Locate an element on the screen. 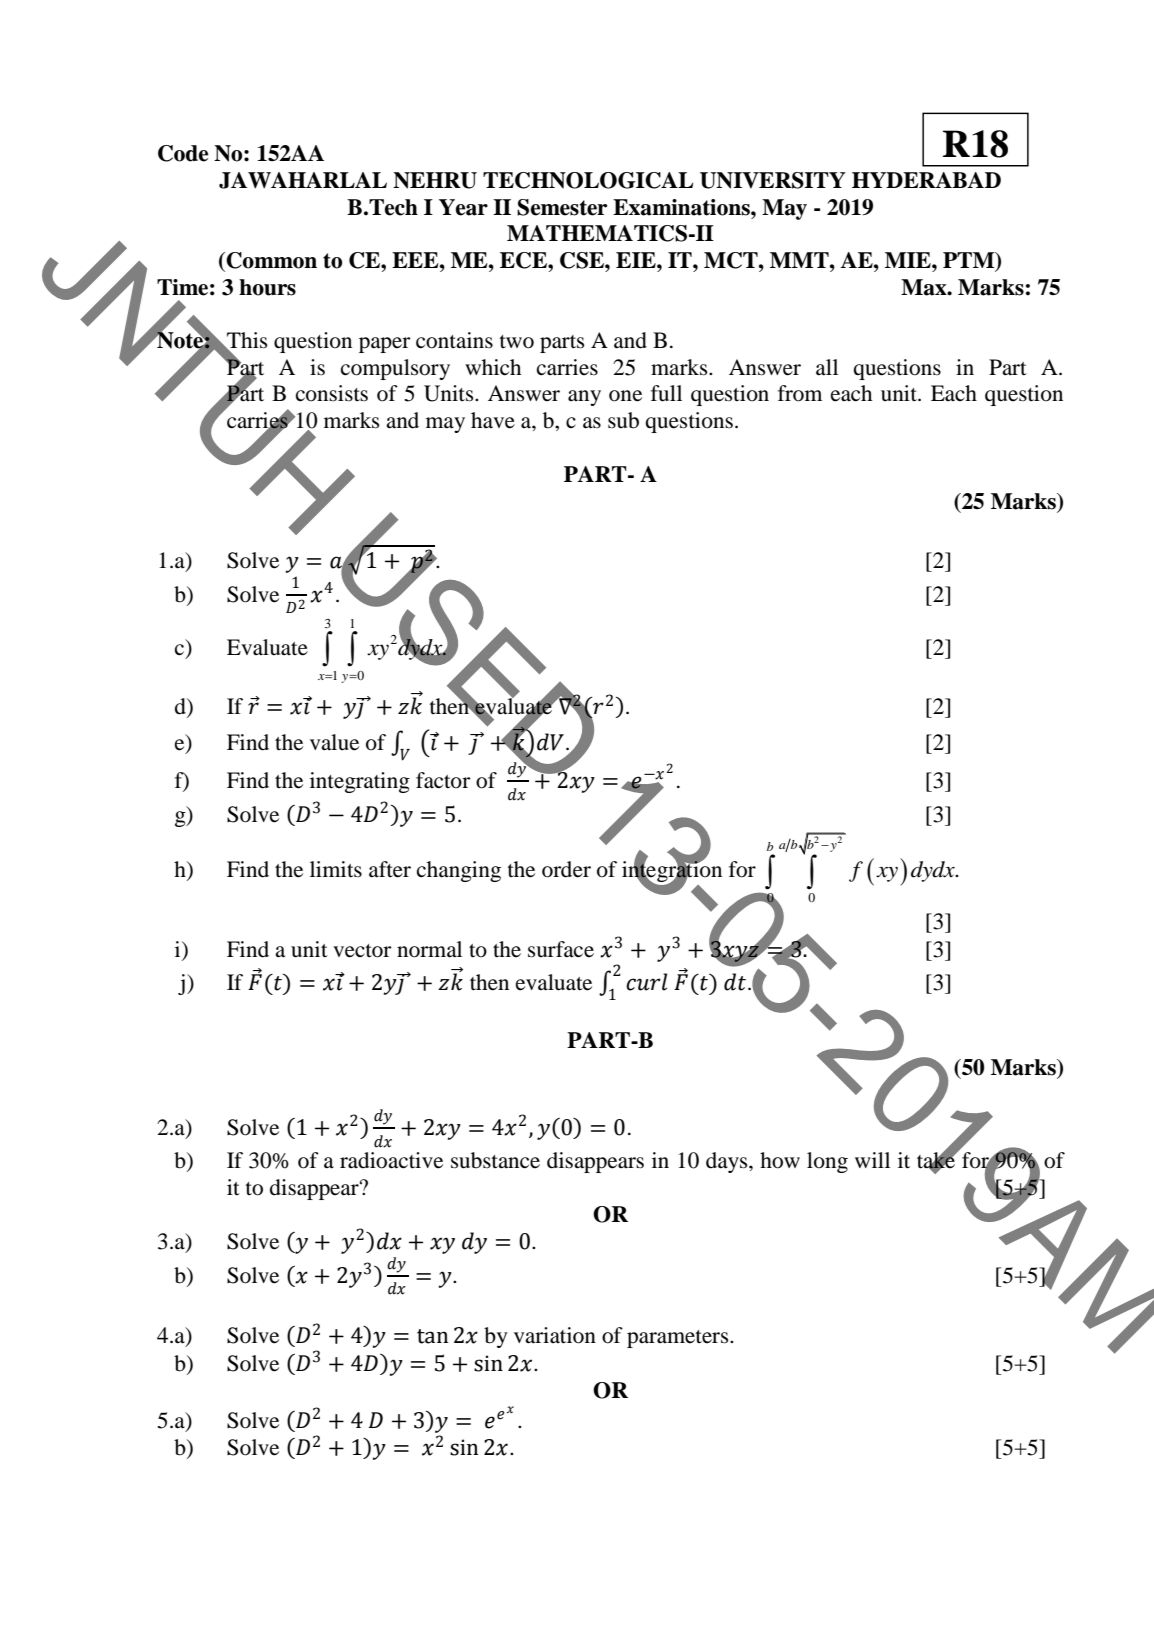 This screenshot has height=1632, width=1154. value is located at coordinates (334, 742).
